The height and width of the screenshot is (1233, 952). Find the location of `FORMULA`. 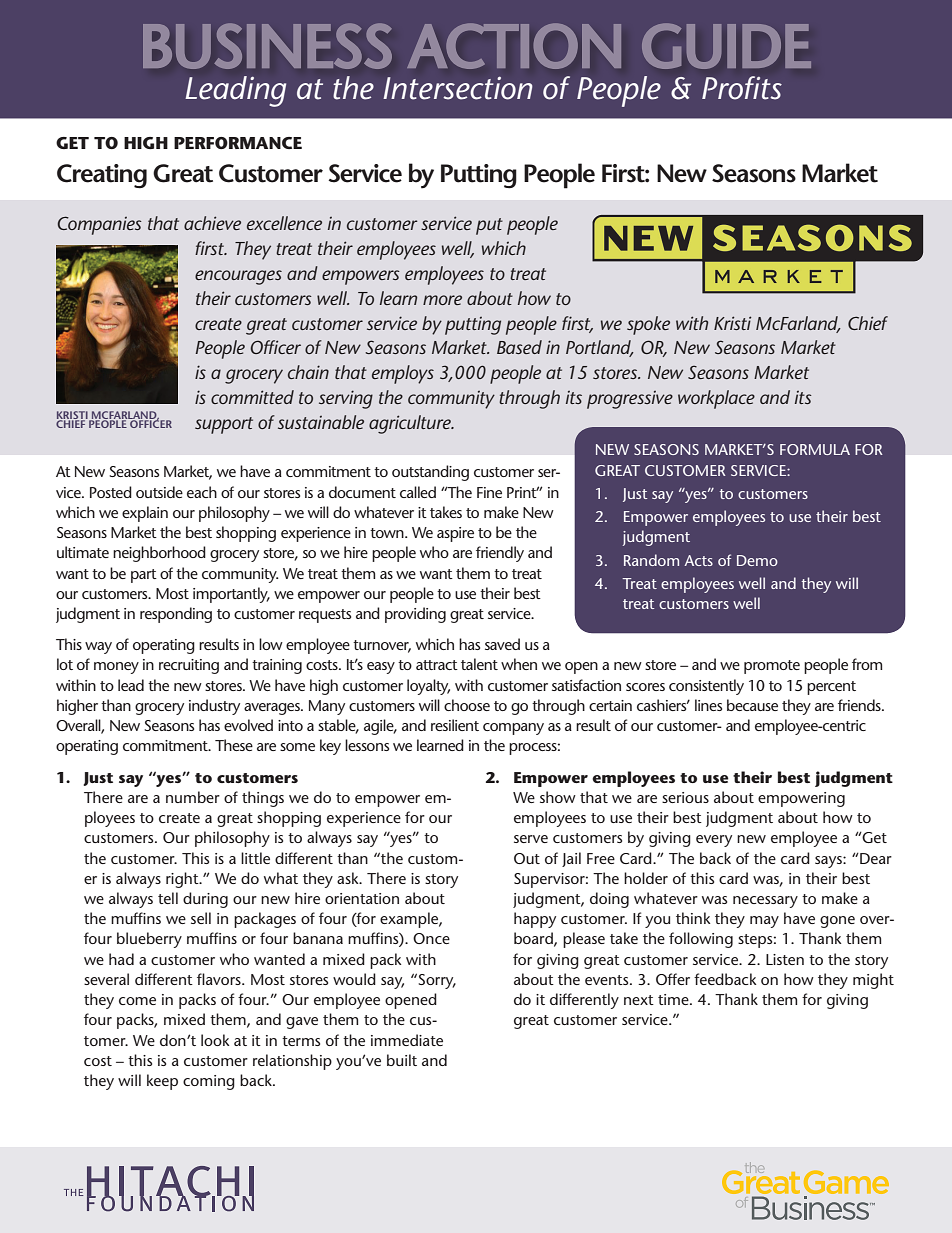

FORMULA is located at coordinates (815, 449).
